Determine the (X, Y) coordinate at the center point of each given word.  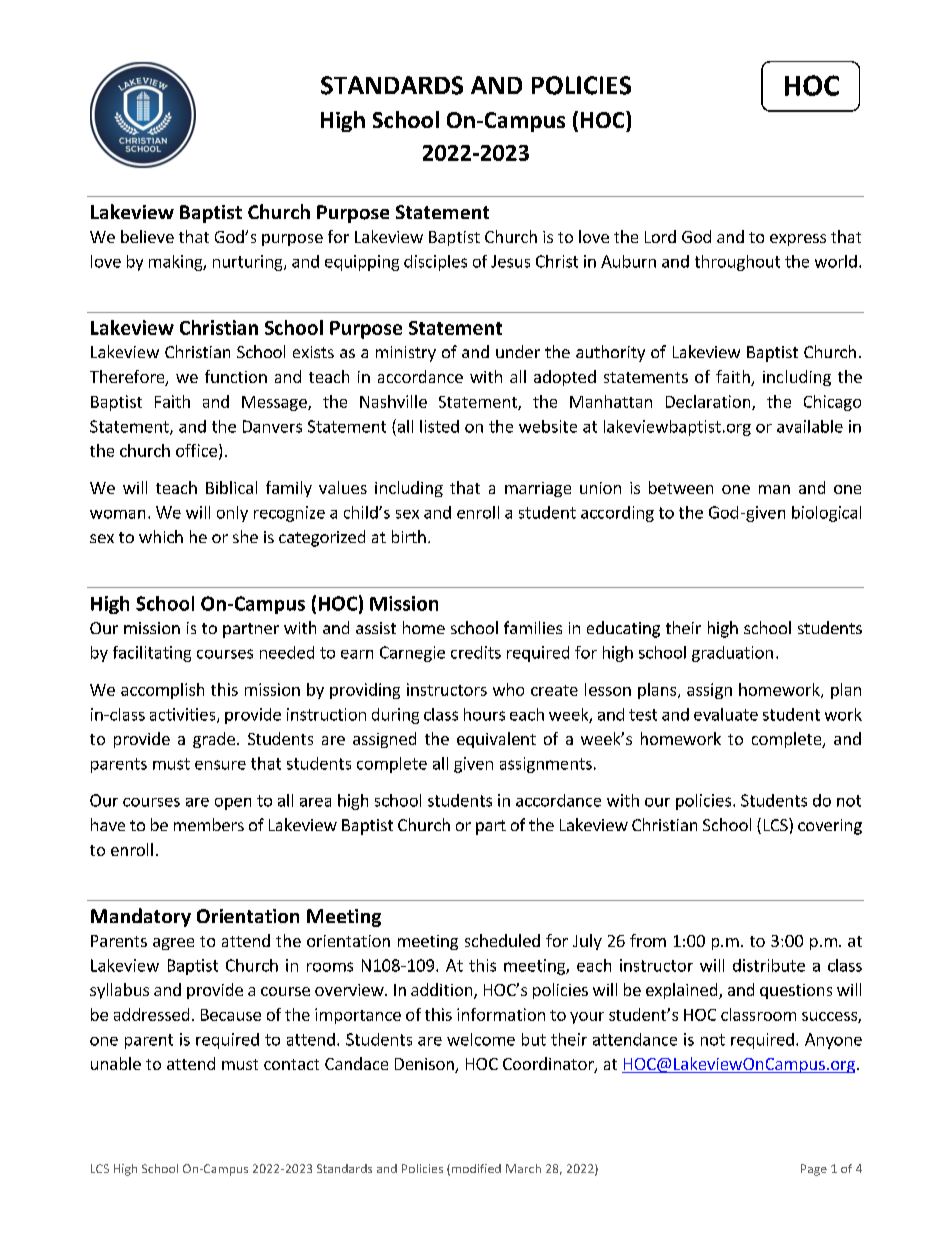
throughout (737, 263)
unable (116, 1063)
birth (409, 536)
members (209, 824)
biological (826, 514)
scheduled (502, 940)
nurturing (249, 263)
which (161, 536)
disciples (435, 263)
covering (830, 827)
